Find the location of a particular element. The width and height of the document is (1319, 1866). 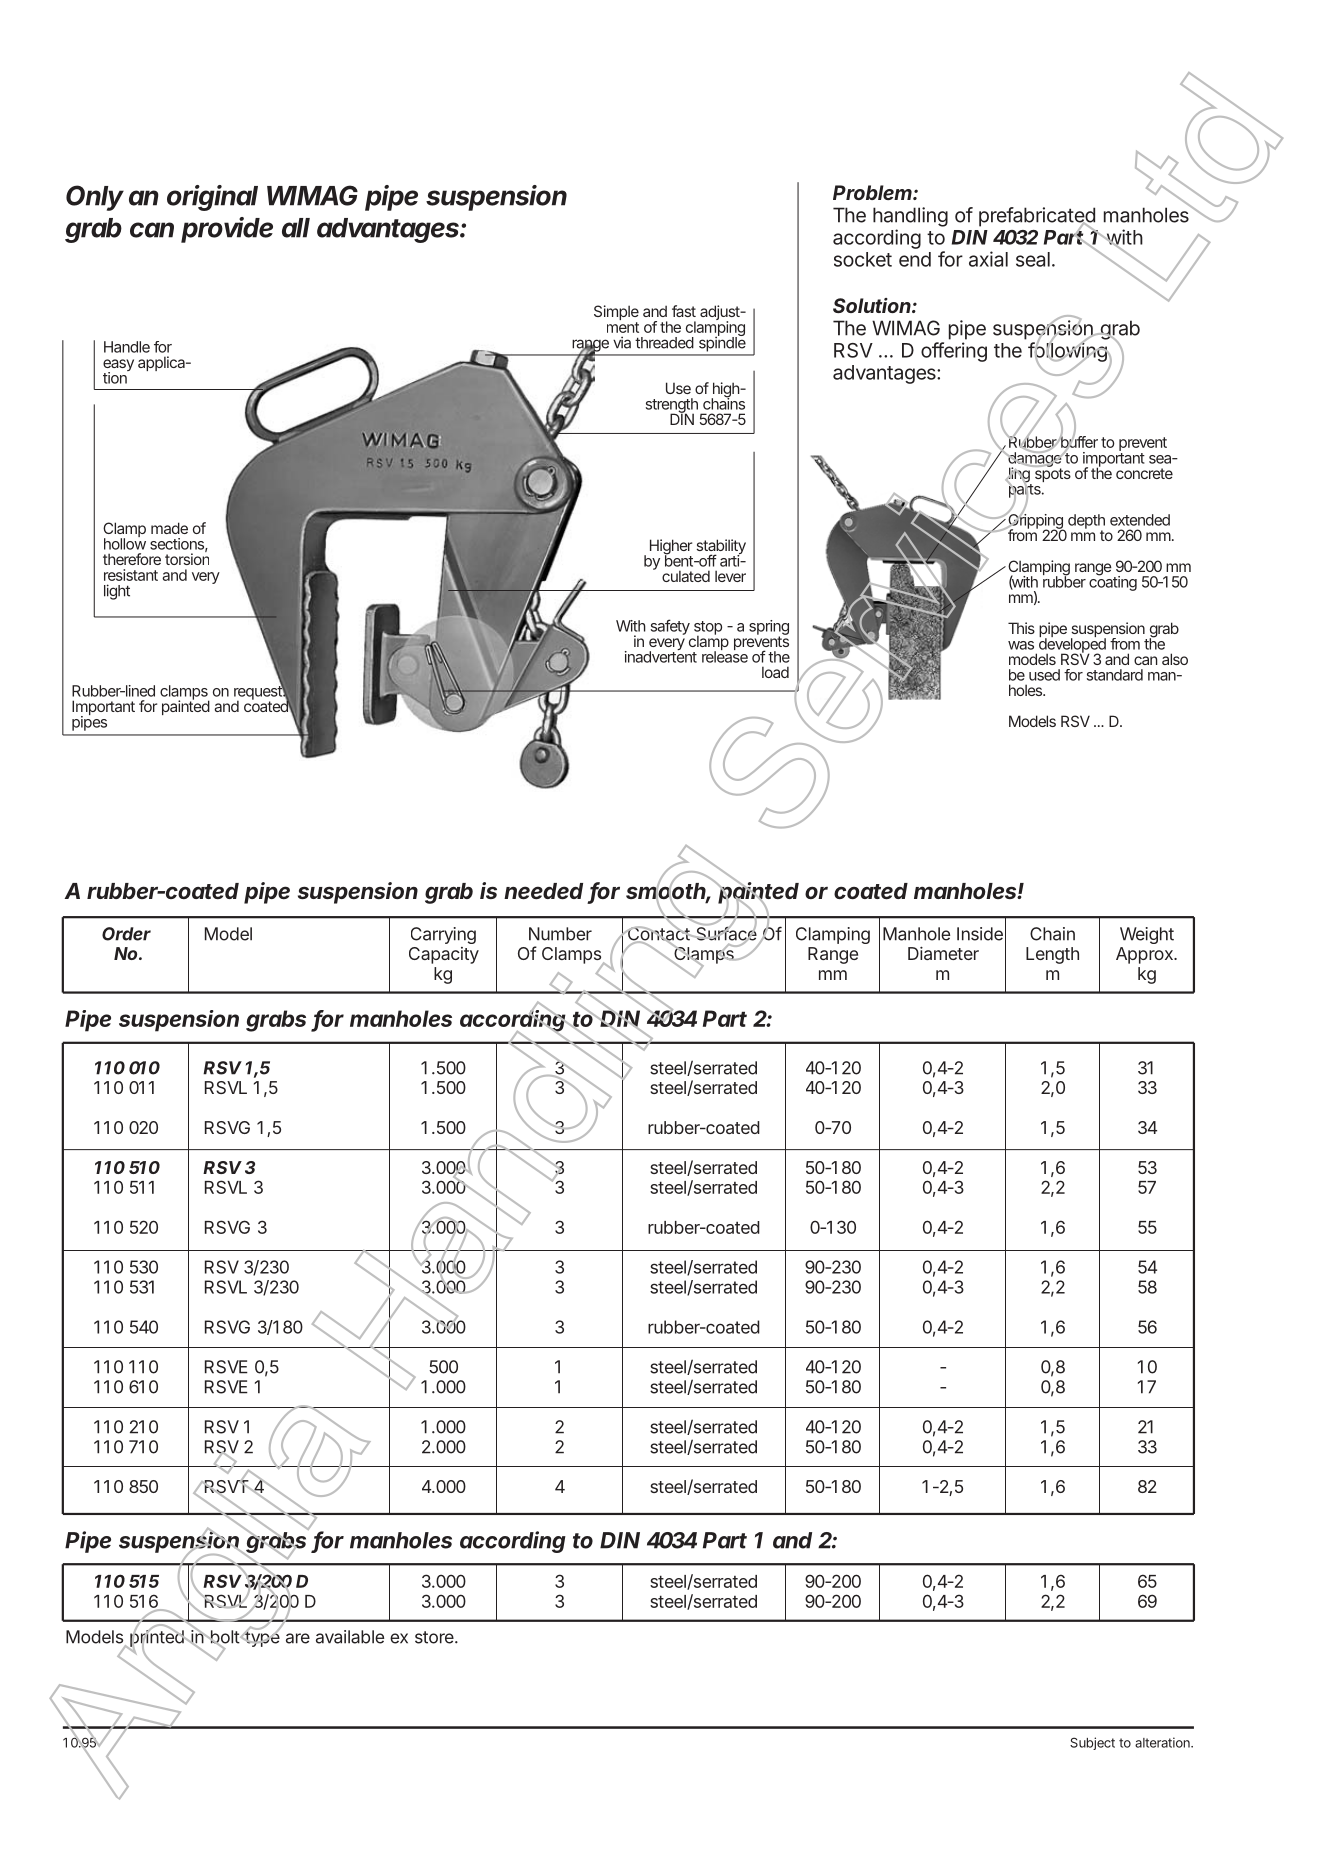

store is located at coordinates (435, 1637).
